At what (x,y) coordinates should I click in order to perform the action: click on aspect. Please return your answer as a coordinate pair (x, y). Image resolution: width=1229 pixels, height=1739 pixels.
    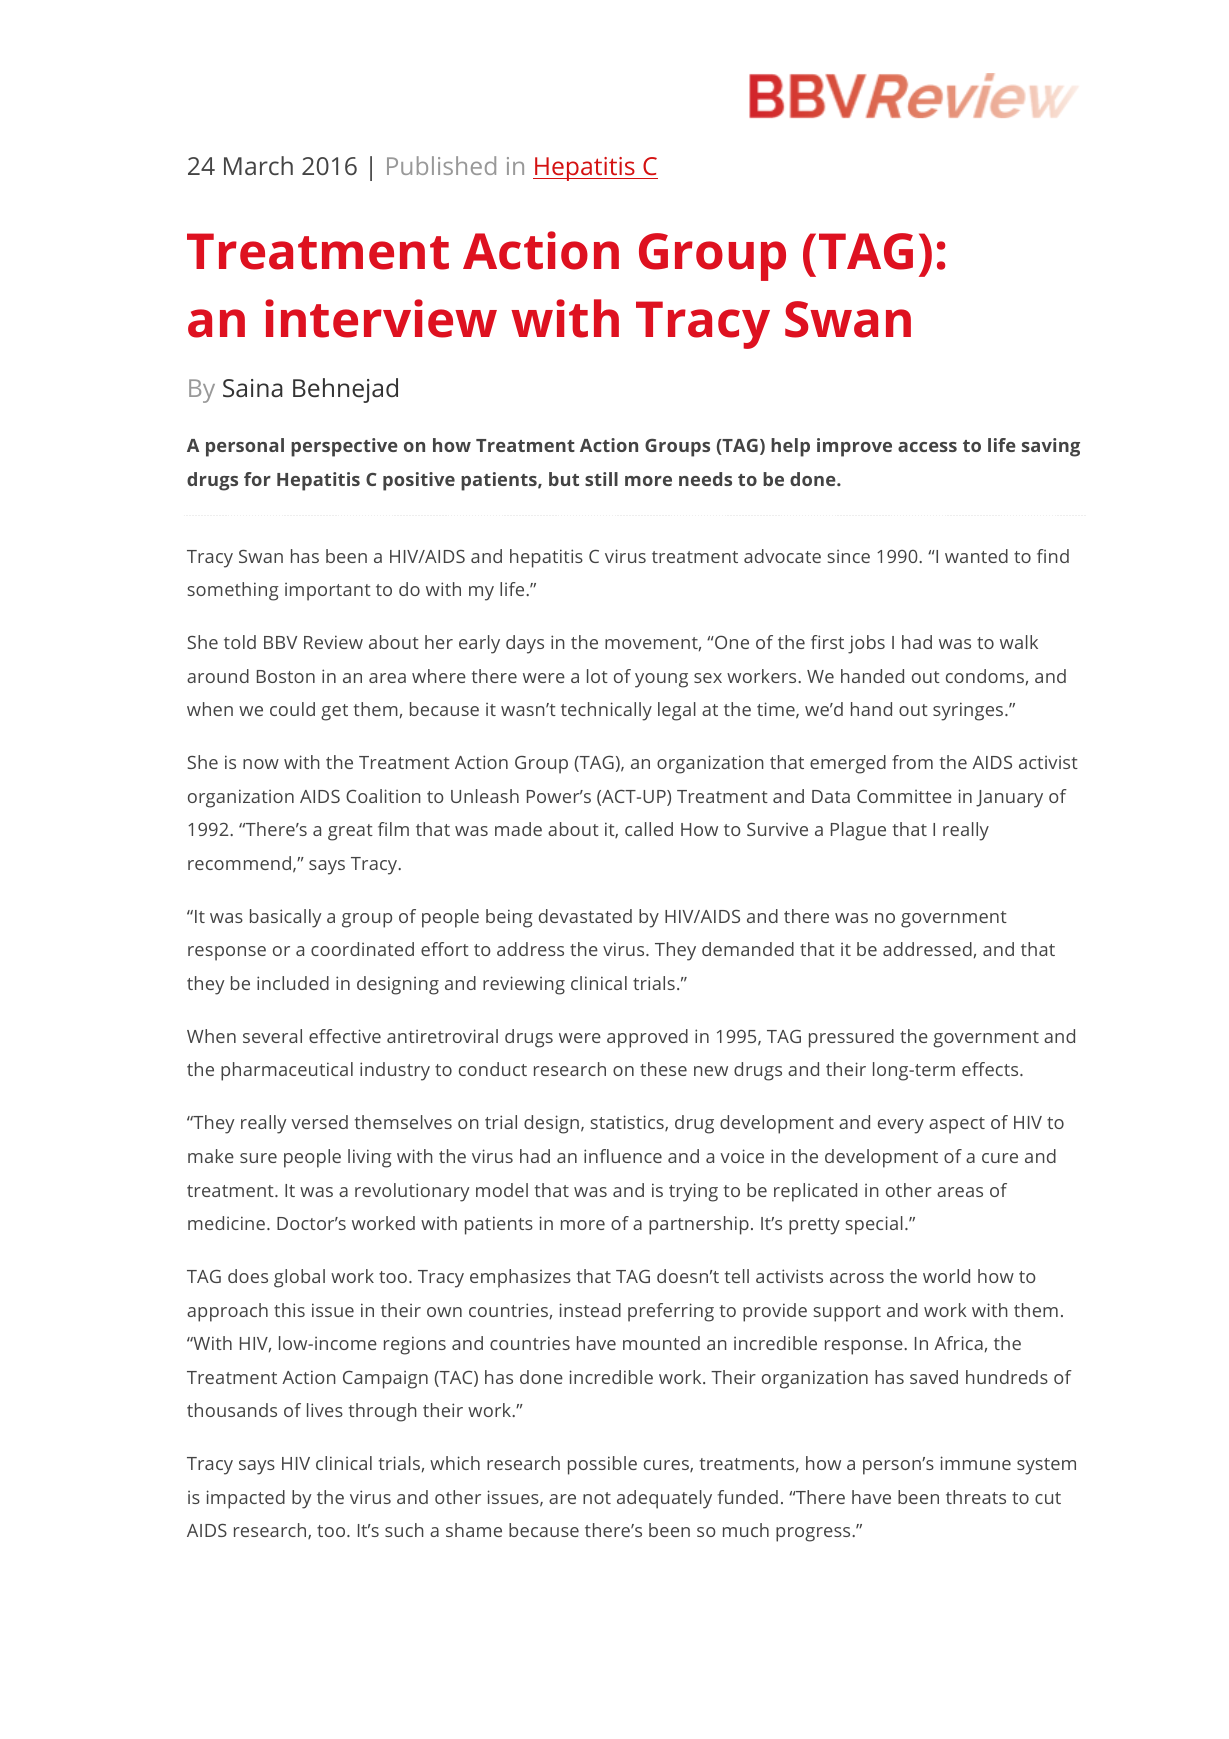
    Looking at the image, I should click on (957, 1125).
